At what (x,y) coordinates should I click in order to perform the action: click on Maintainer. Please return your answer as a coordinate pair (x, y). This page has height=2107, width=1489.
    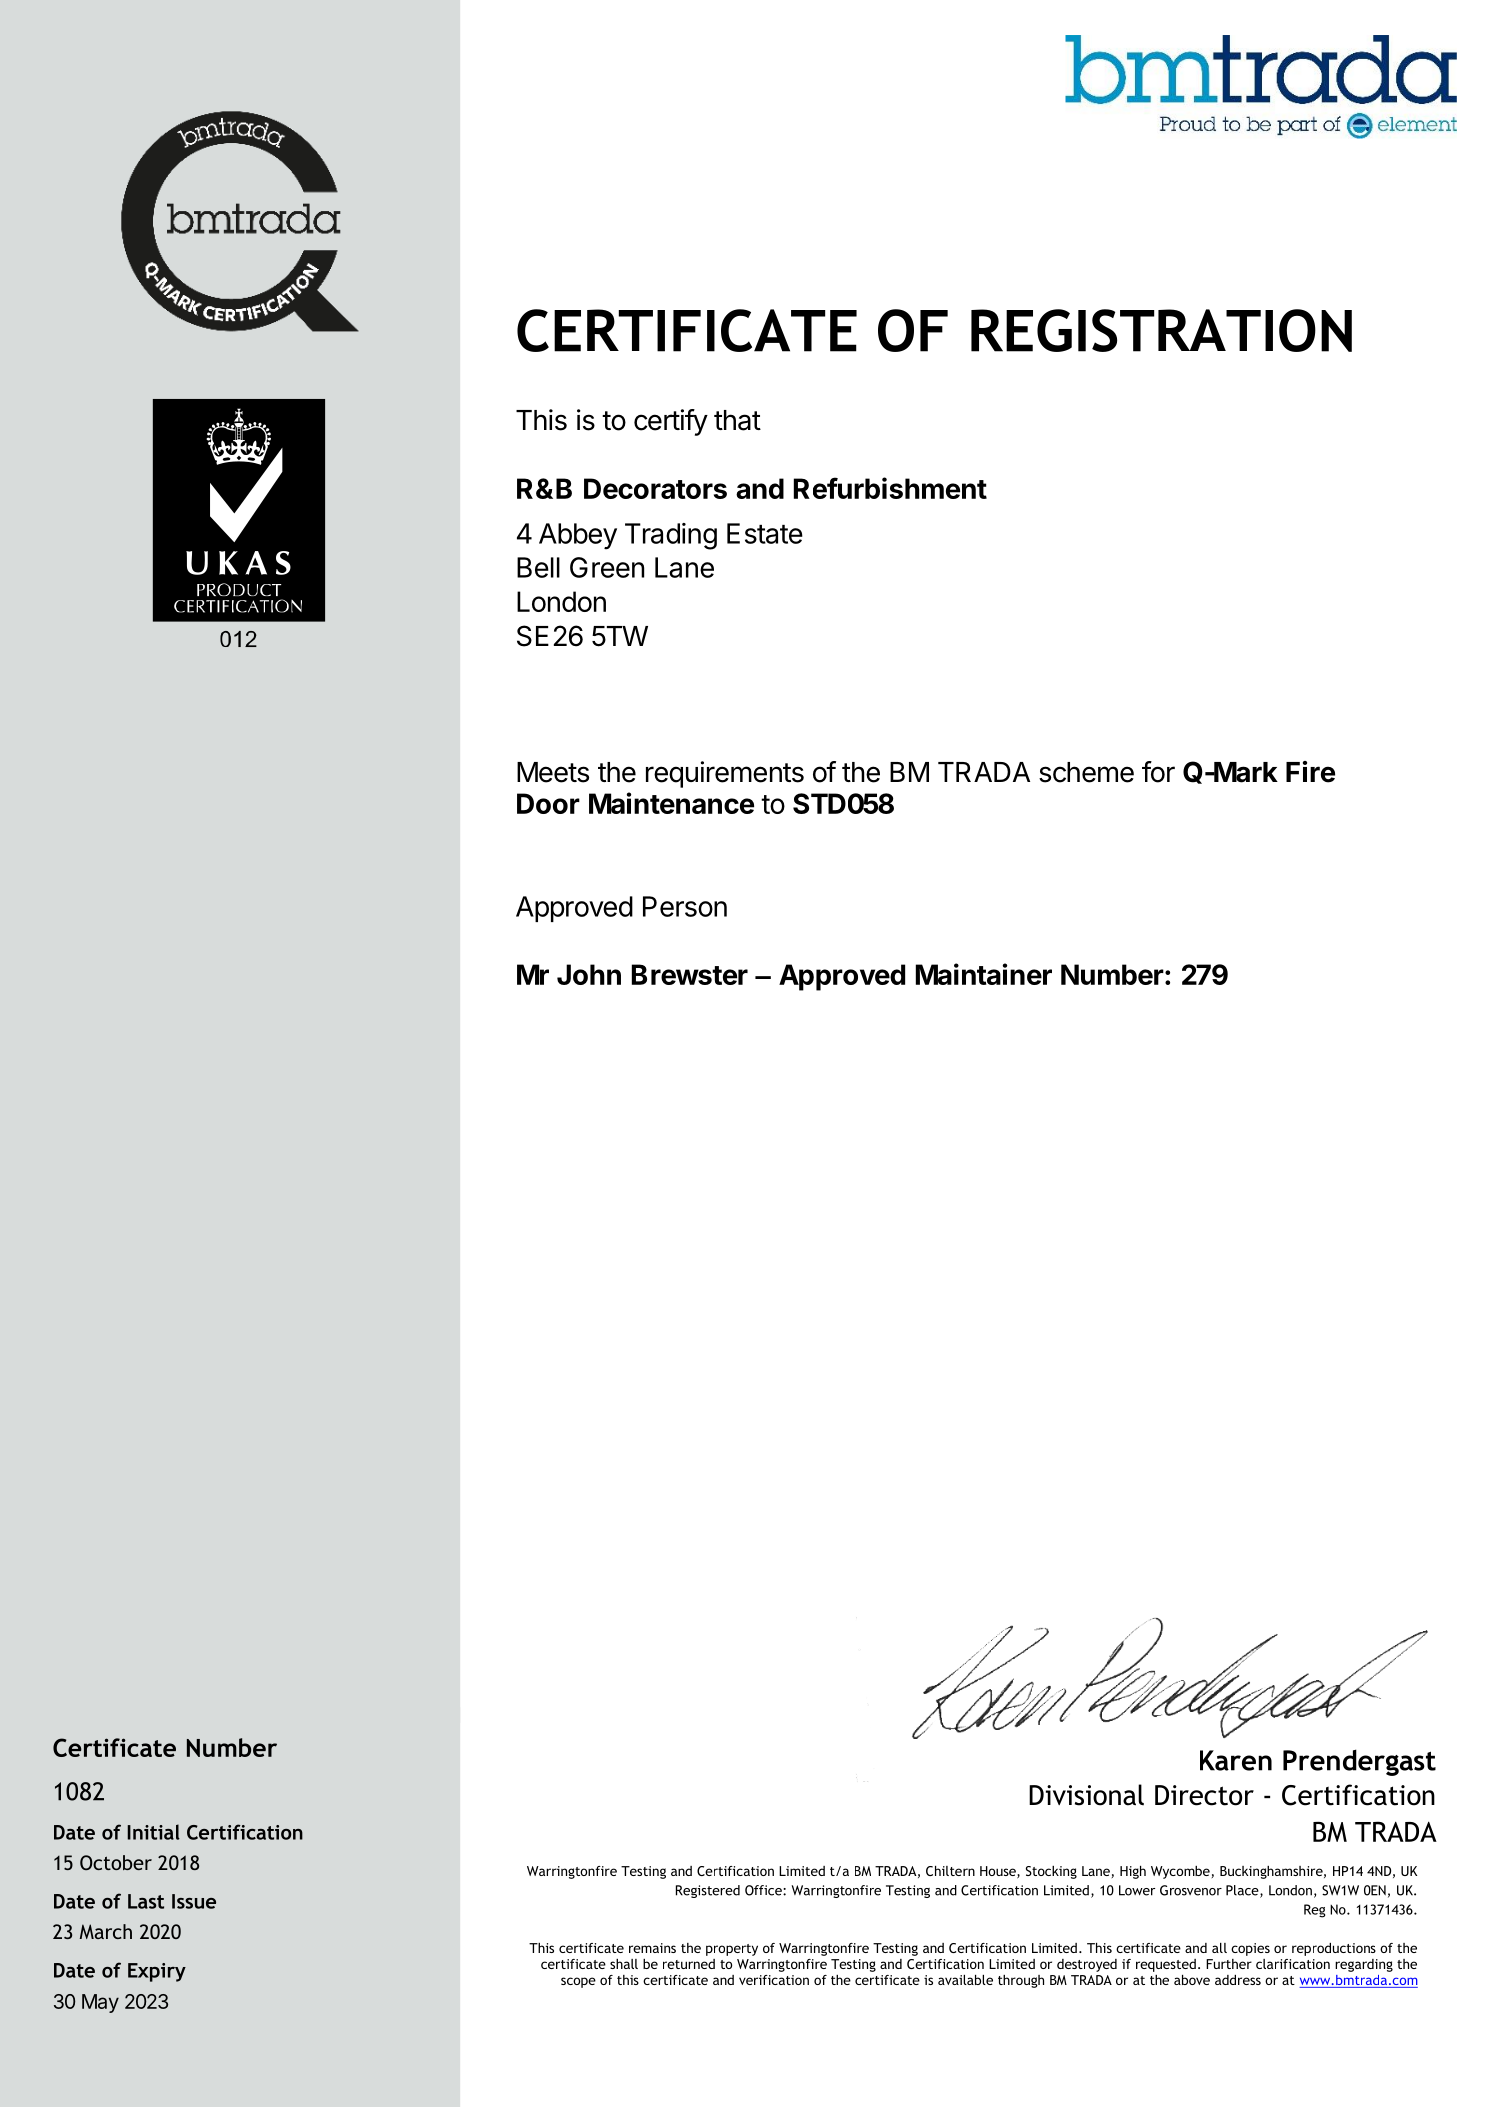
    Looking at the image, I should click on (984, 974).
